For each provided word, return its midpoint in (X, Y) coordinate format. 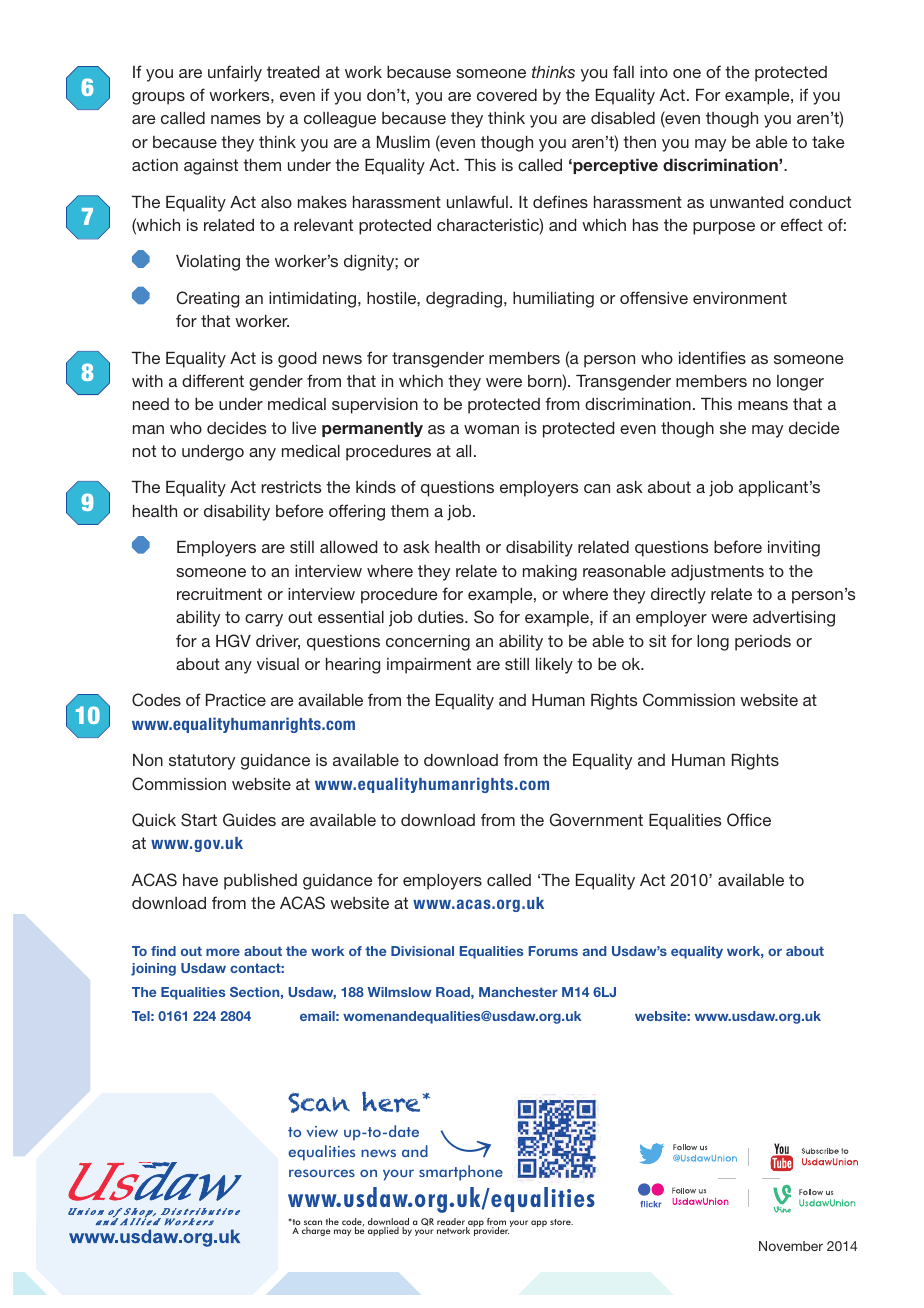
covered (507, 95)
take (828, 142)
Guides (249, 820)
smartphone (461, 1173)
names (236, 119)
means (763, 405)
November (791, 1246)
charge (316, 1231)
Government (596, 820)
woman (491, 429)
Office (749, 820)
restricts (291, 487)
